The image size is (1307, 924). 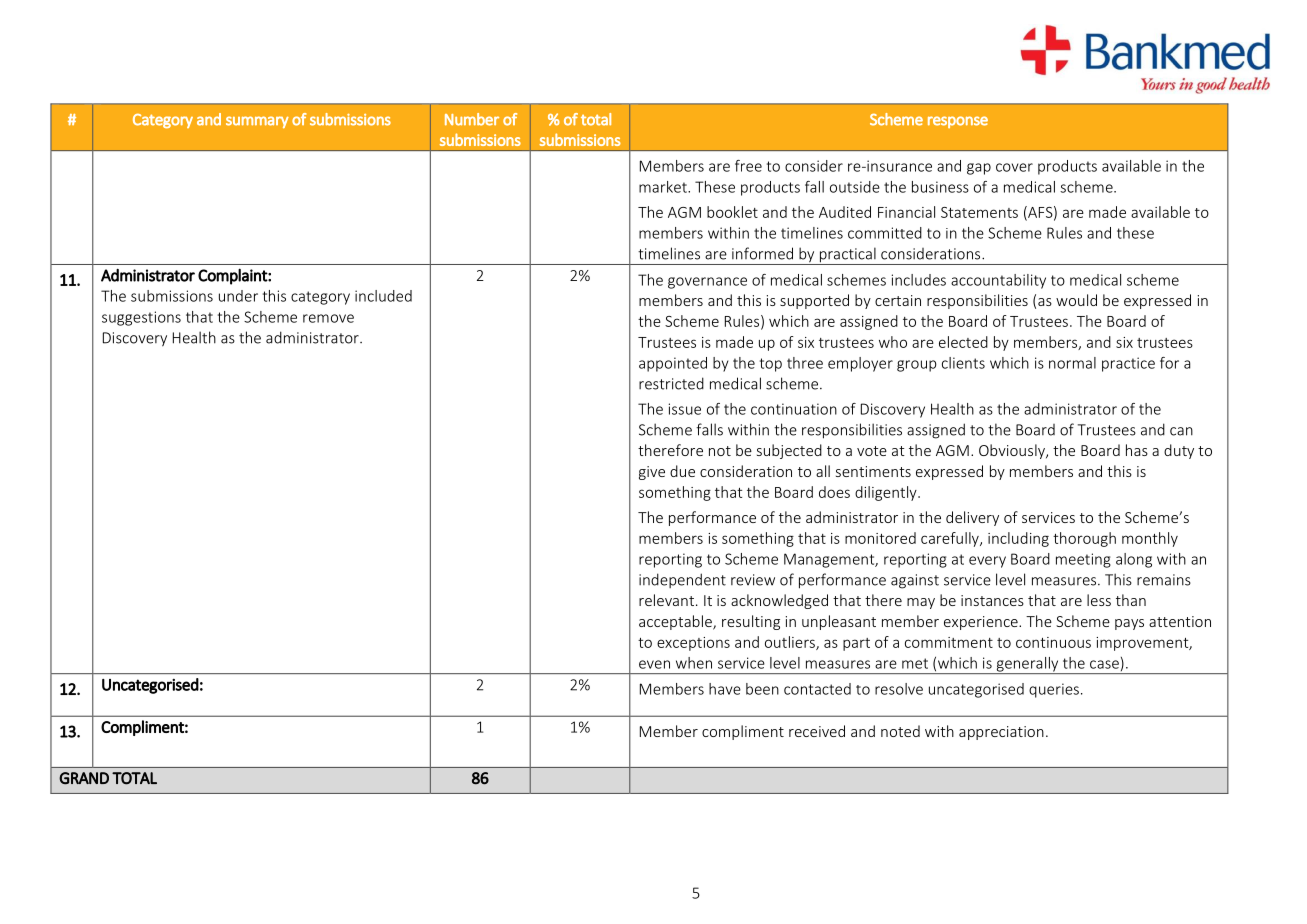 What do you see at coordinates (1001, 733) in the screenshot?
I see `appreciation` at bounding box center [1001, 733].
